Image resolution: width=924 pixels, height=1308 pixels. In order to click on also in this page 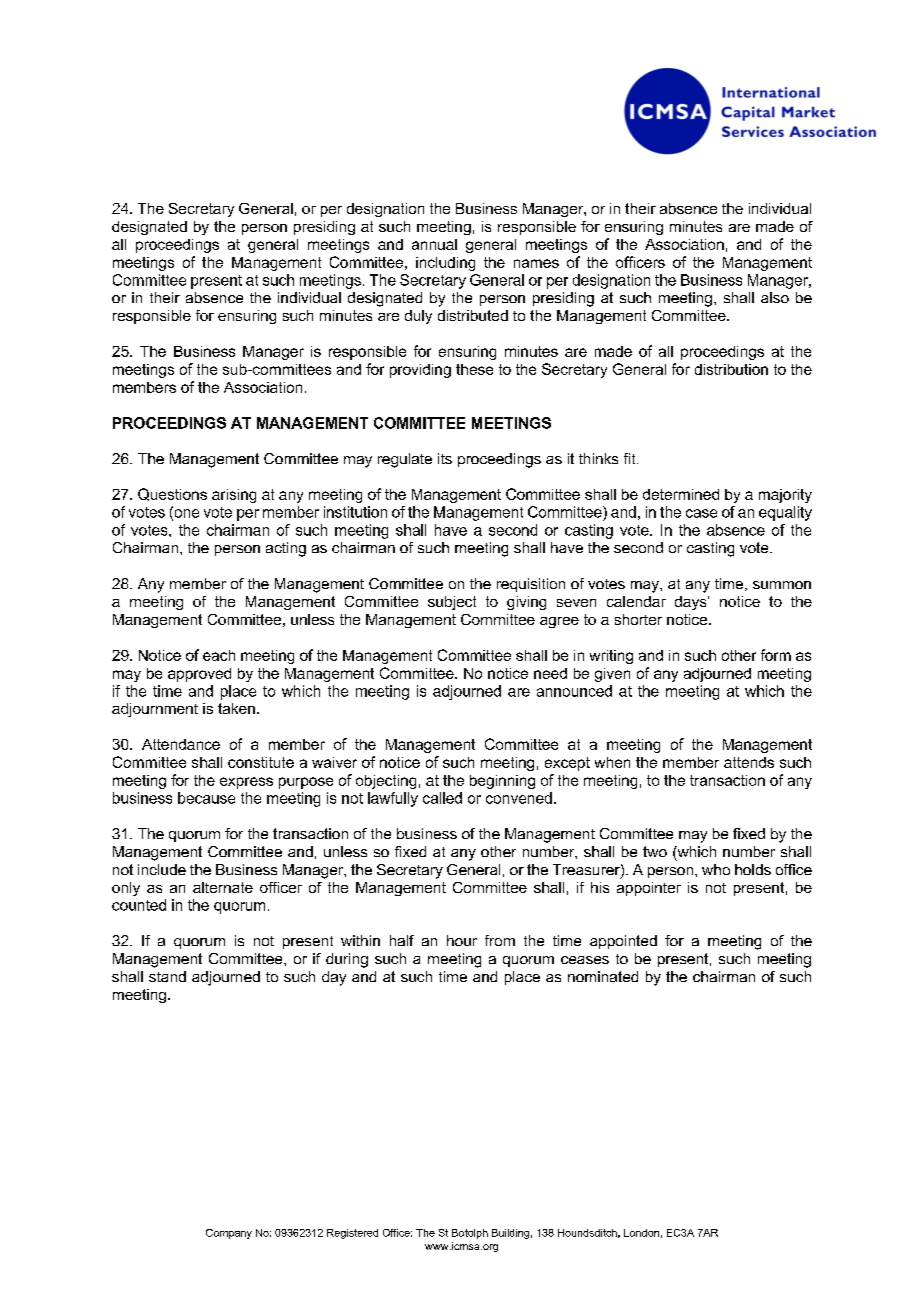, I will do `click(775, 297)`.
